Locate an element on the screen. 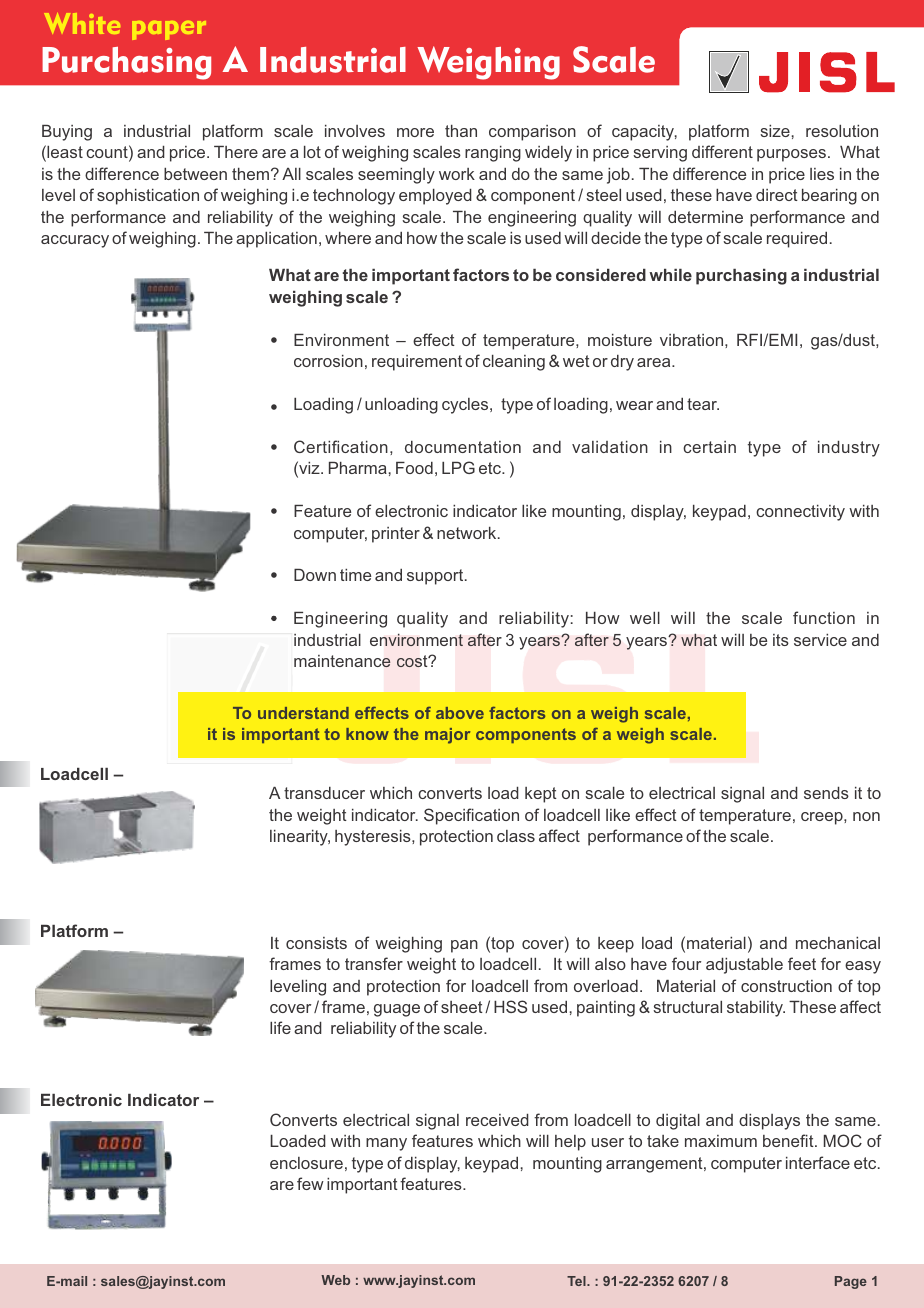 The height and width of the screenshot is (1308, 924). size is located at coordinates (775, 131).
